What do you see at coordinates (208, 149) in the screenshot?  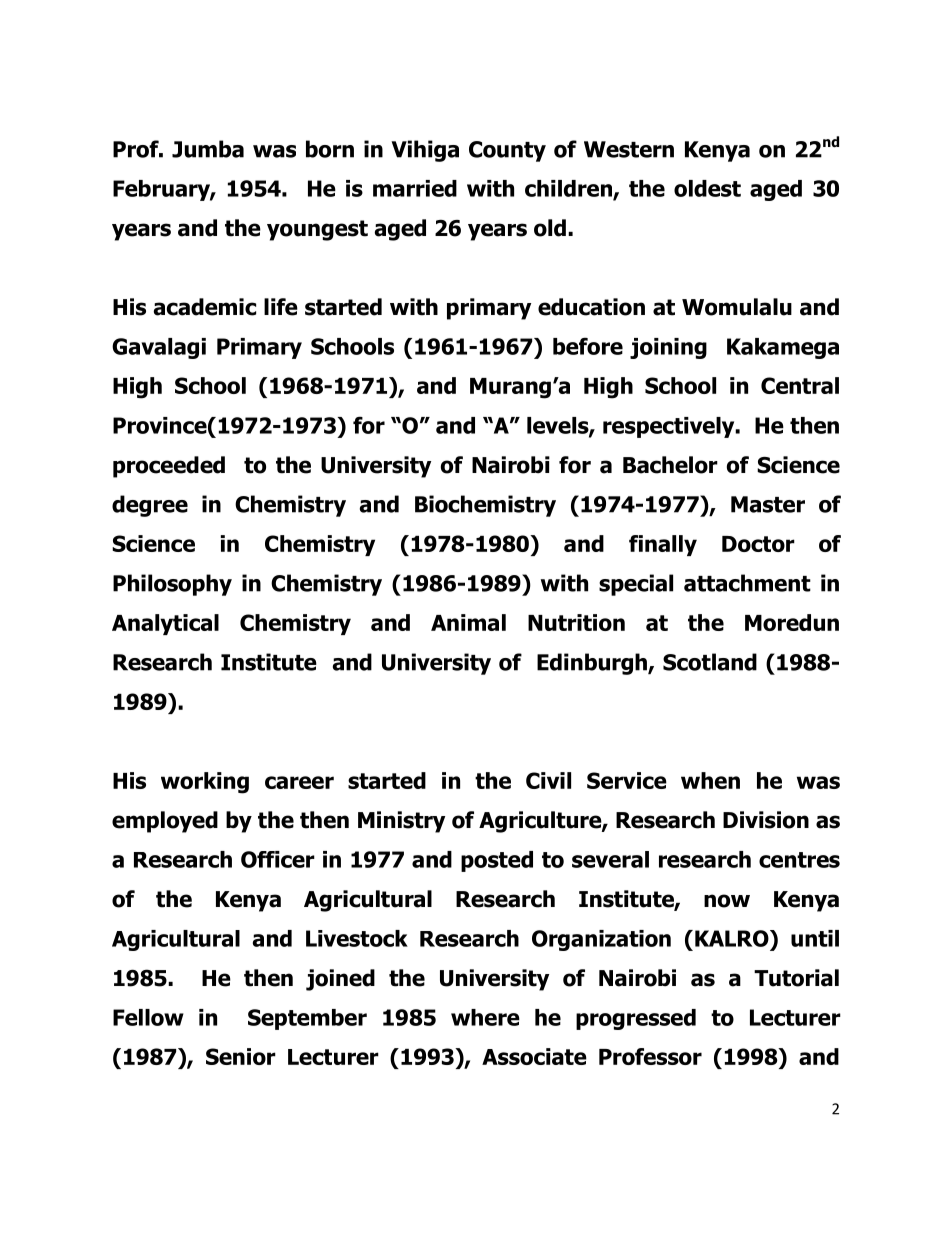 I see `Jumba` at bounding box center [208, 149].
